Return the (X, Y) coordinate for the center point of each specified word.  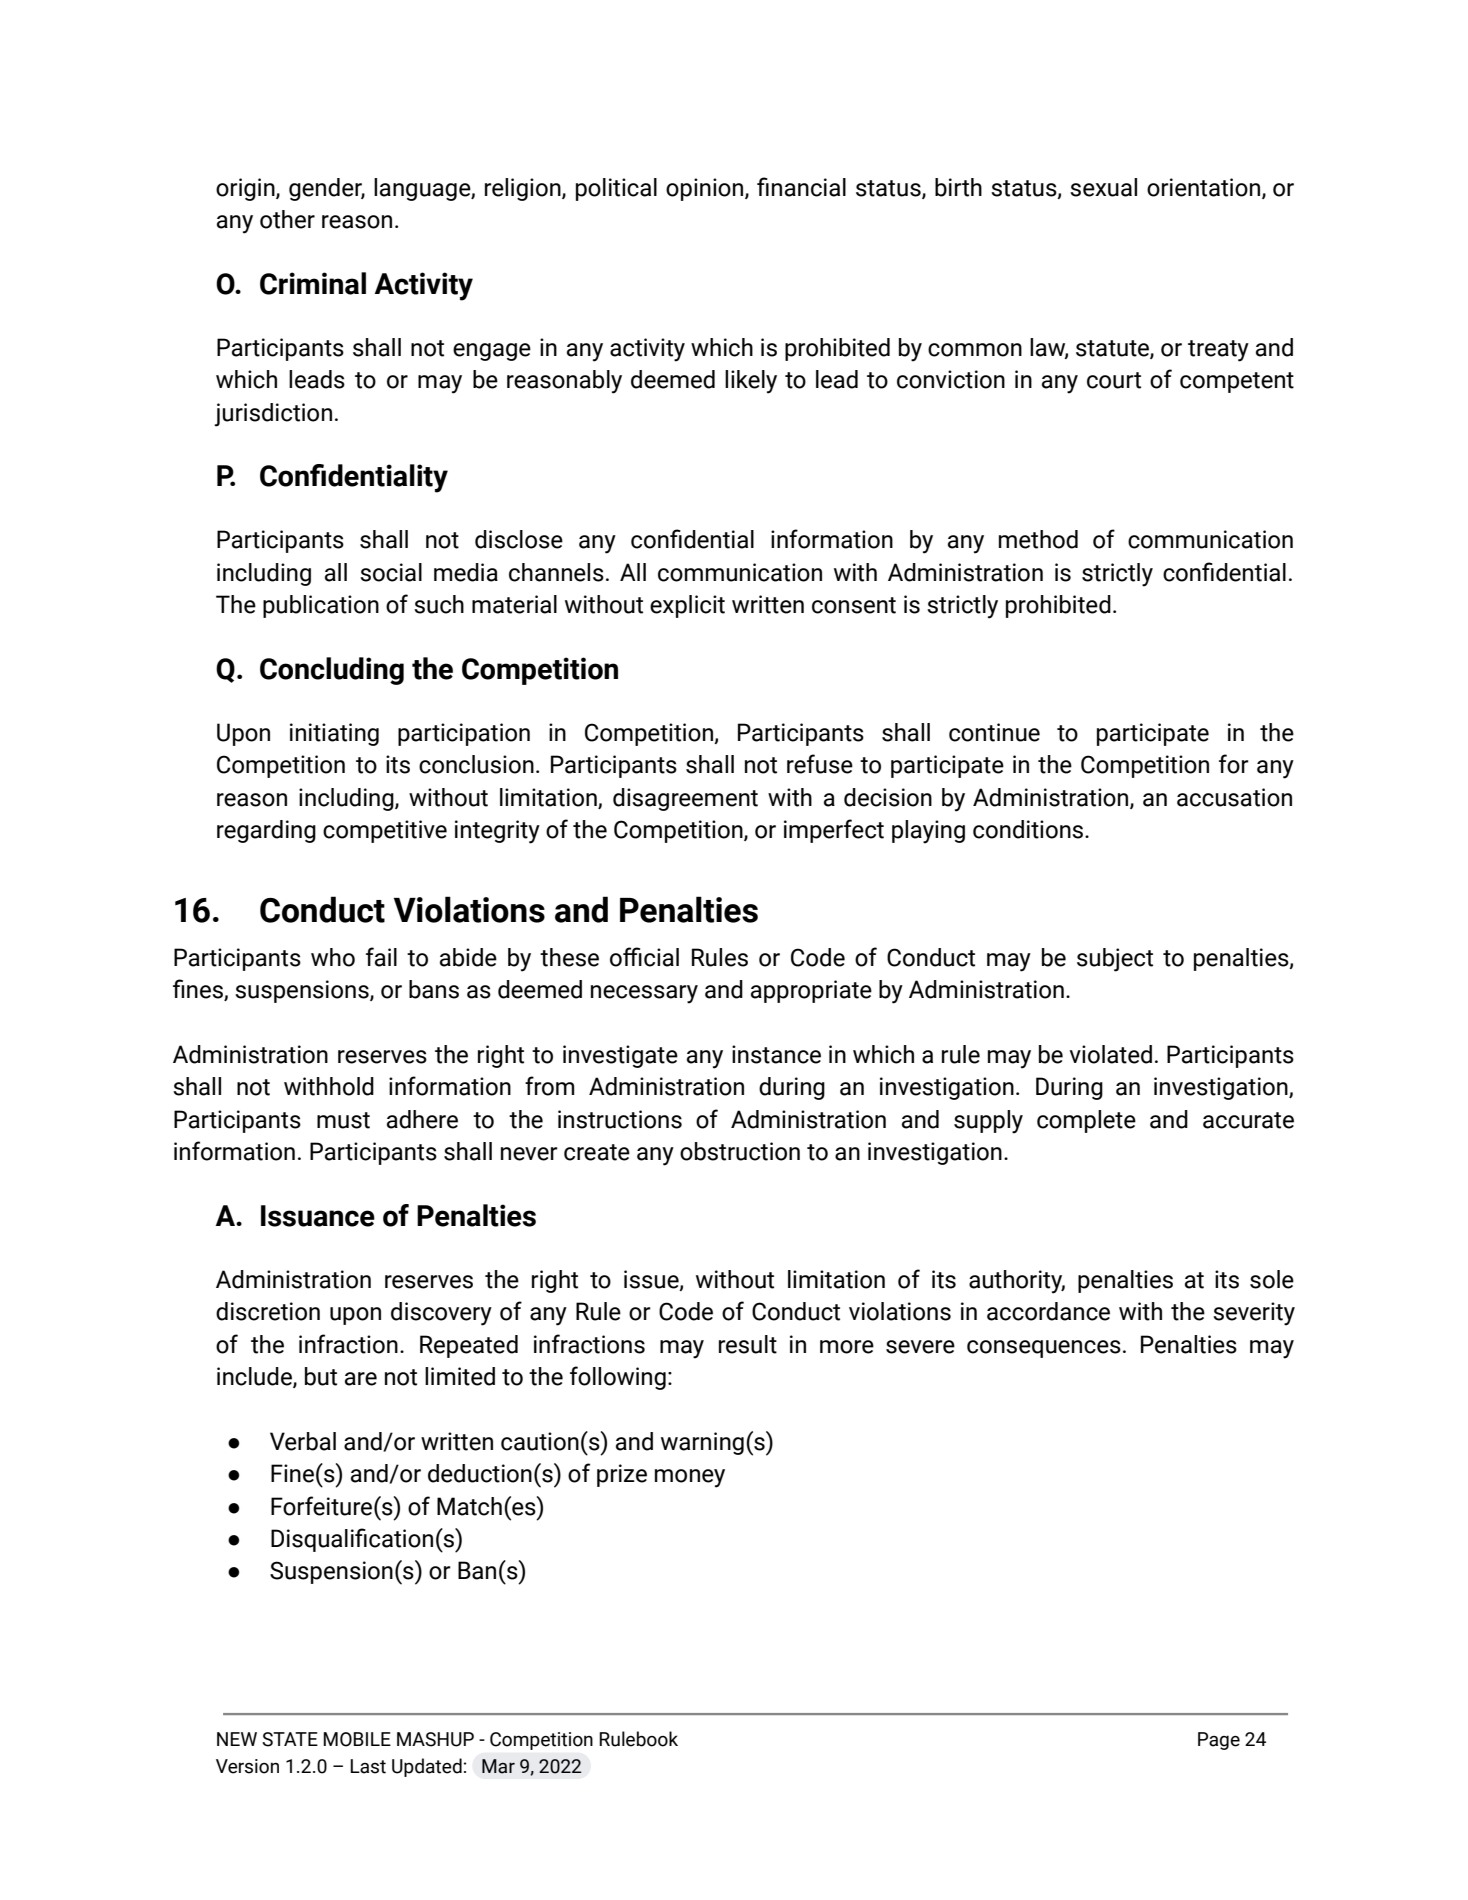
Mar (498, 1766)
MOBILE (357, 1739)
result (748, 1344)
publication (321, 606)
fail (381, 957)
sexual (1103, 187)
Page (1219, 1741)
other (287, 219)
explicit (687, 606)
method (1038, 539)
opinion (706, 189)
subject (1115, 960)
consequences (1044, 1349)
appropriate (811, 991)
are (361, 1379)
